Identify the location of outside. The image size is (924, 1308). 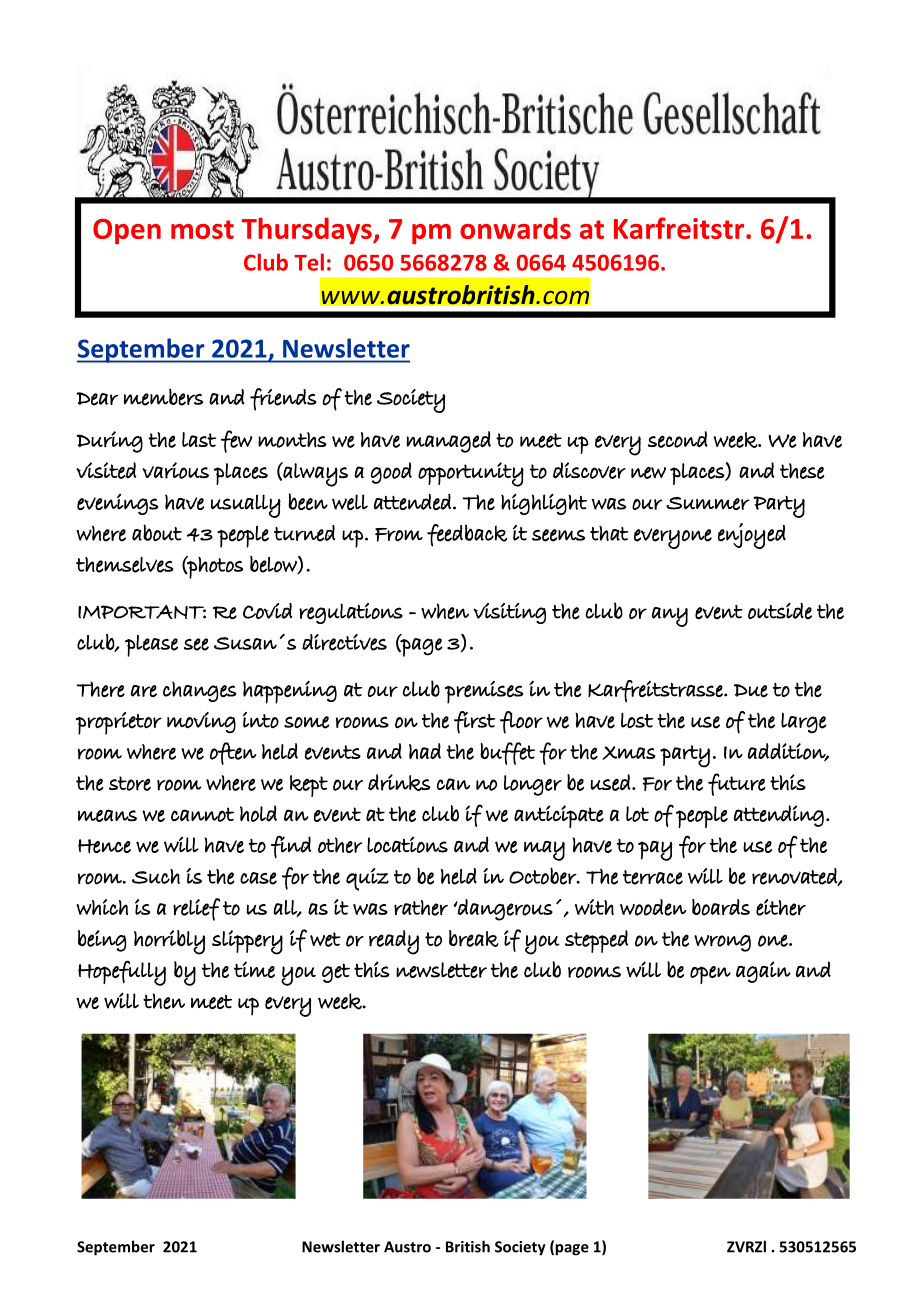
(780, 611).
